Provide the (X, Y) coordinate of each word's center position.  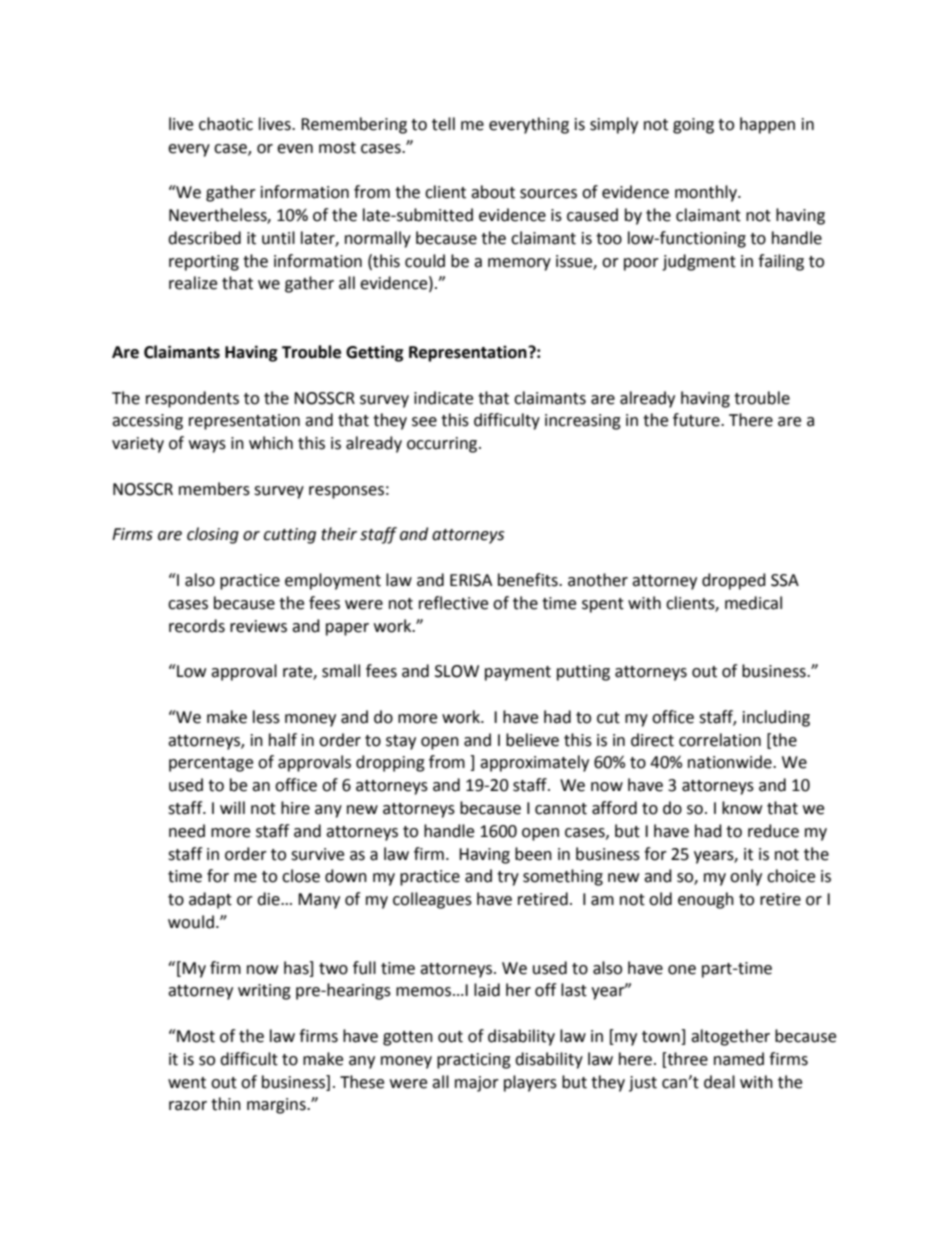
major (477, 1084)
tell (443, 124)
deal (719, 1082)
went (187, 1083)
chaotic (226, 124)
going (693, 126)
